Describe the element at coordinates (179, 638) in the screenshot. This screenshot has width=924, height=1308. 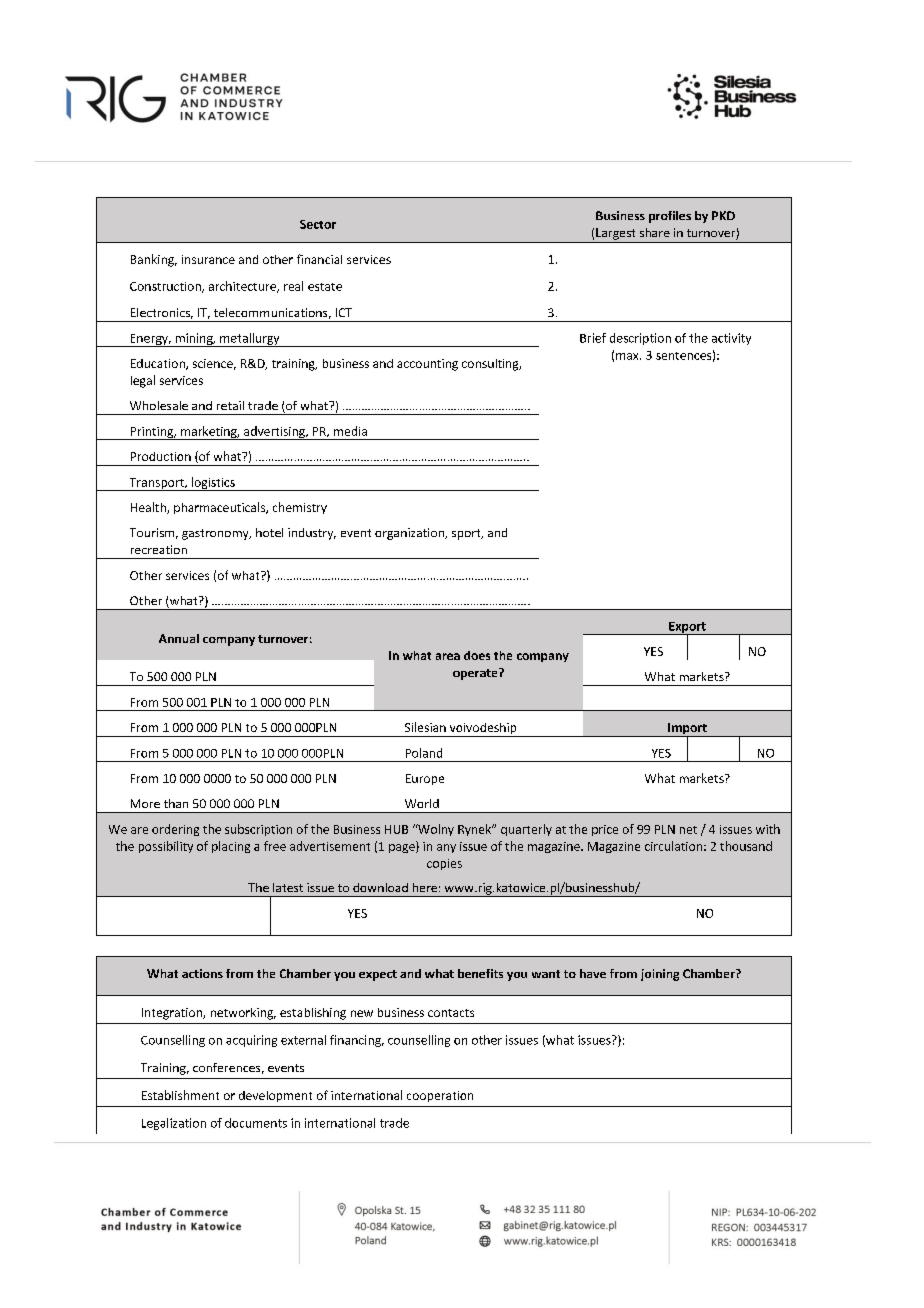
I see `Annual` at that location.
